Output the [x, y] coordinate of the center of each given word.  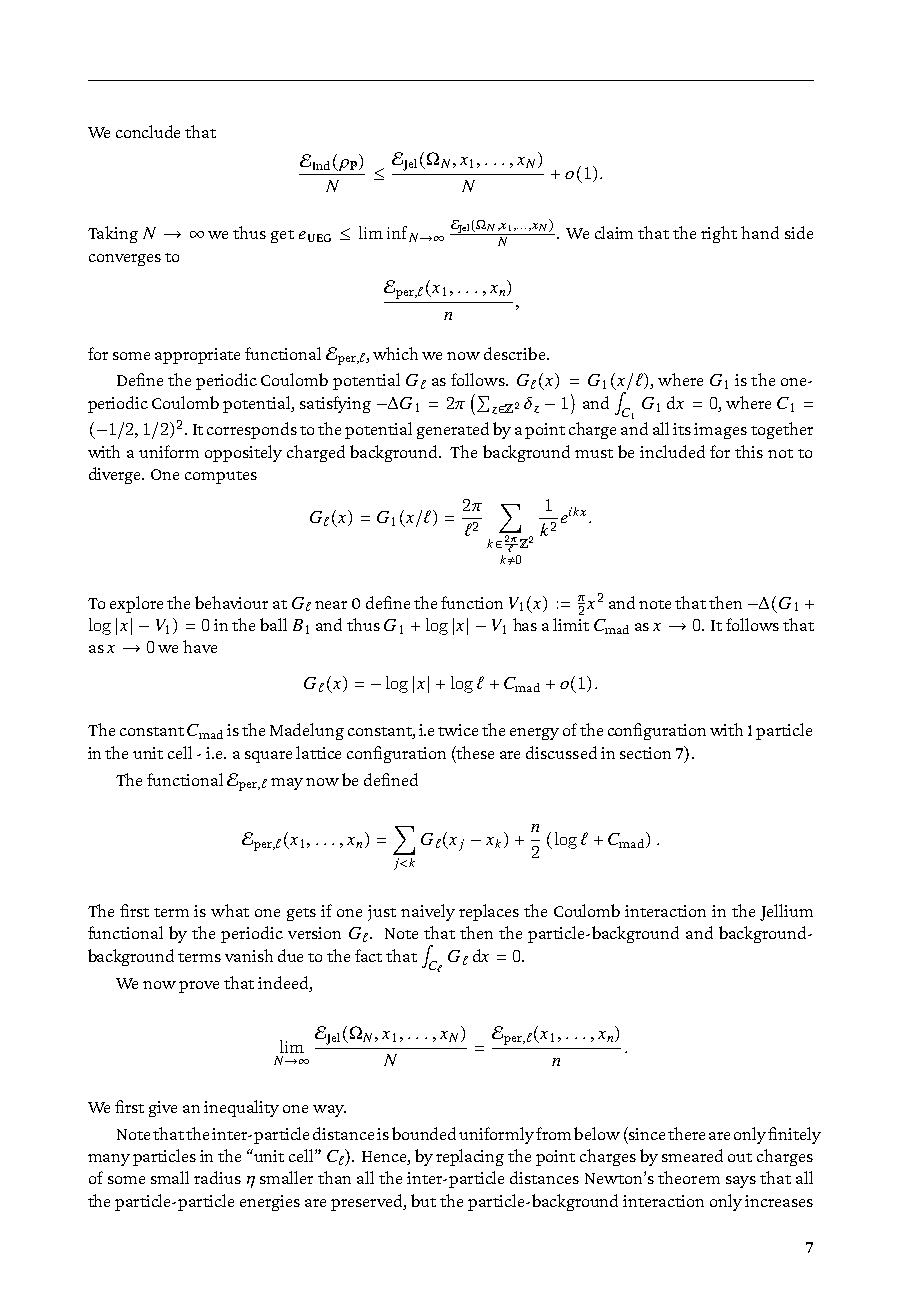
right [719, 234]
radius [217, 1177]
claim [614, 232]
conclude [148, 131]
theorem [689, 1177]
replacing [470, 1157]
